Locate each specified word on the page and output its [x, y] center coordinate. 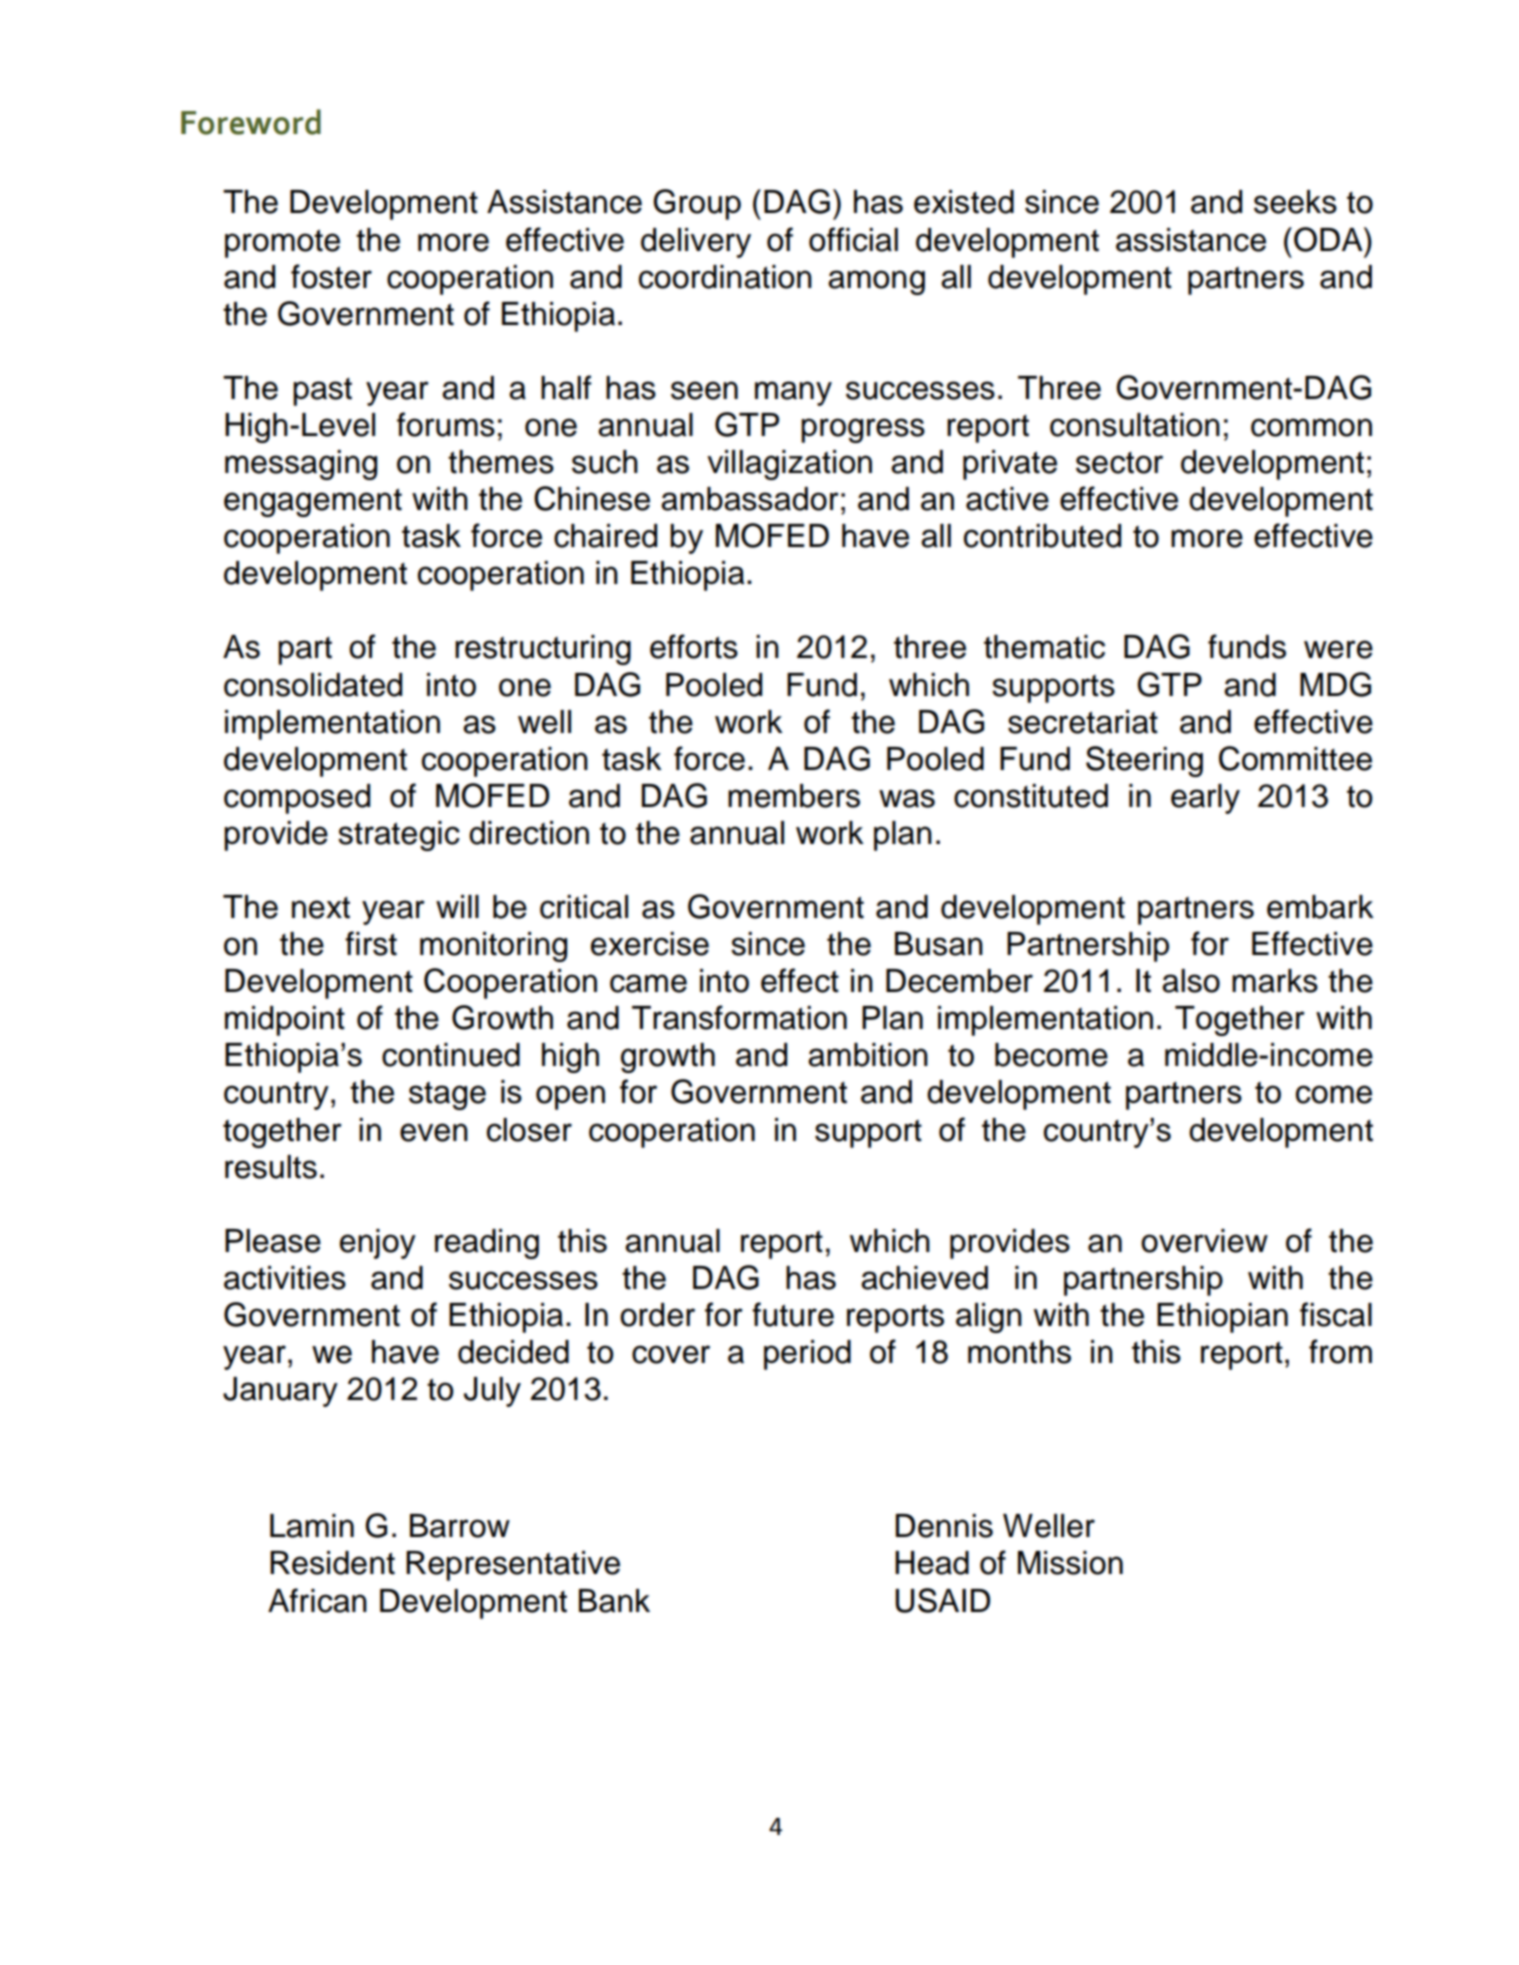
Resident [332, 1563]
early [1205, 799]
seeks [1295, 202]
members [794, 796]
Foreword [251, 122]
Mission [1070, 1563]
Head [932, 1563]
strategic [399, 836]
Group [697, 204]
